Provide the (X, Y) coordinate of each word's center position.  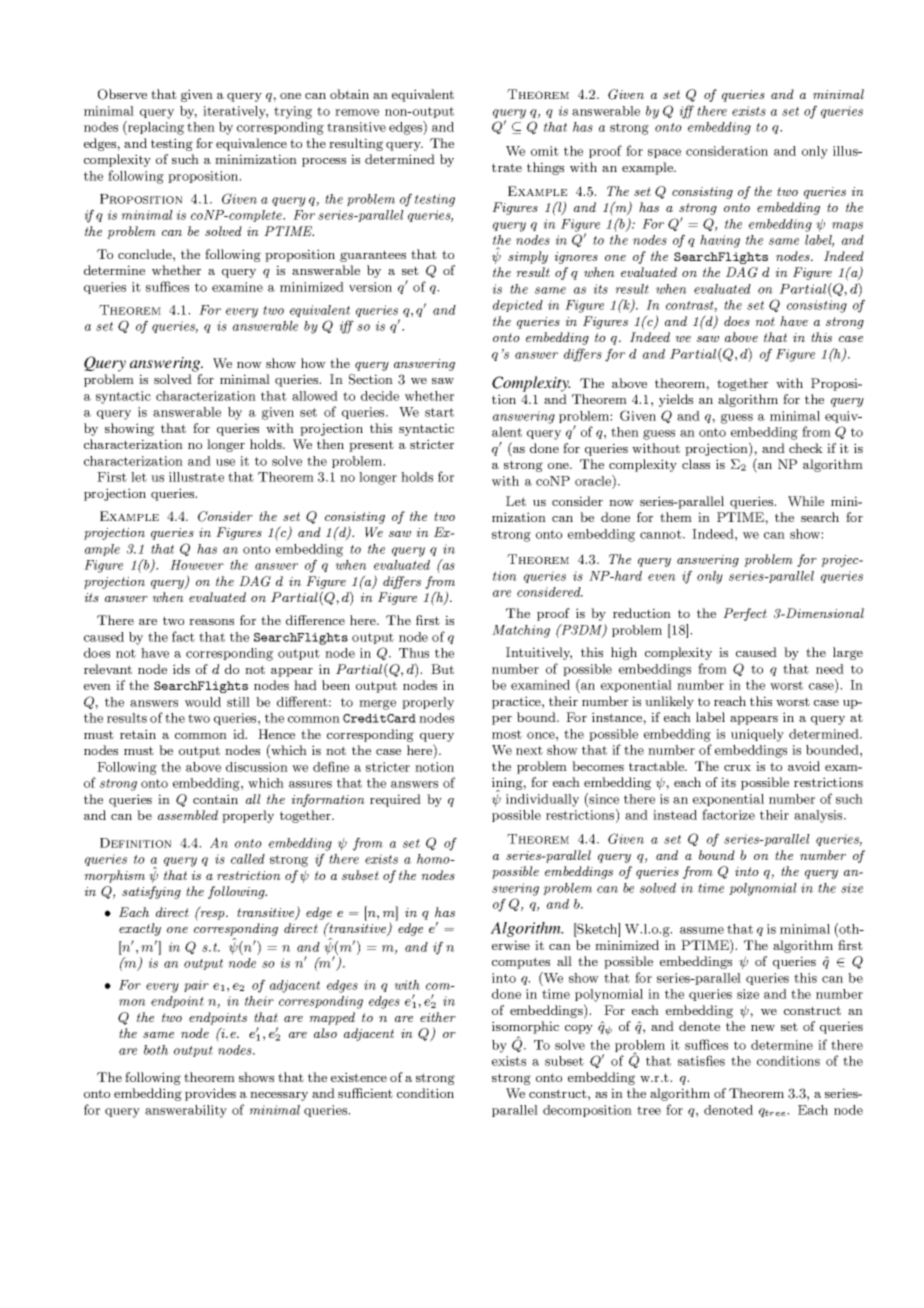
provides (210, 1094)
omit (545, 151)
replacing (155, 128)
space (664, 153)
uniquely (757, 735)
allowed (315, 396)
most (507, 734)
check (806, 448)
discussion (257, 767)
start (439, 412)
